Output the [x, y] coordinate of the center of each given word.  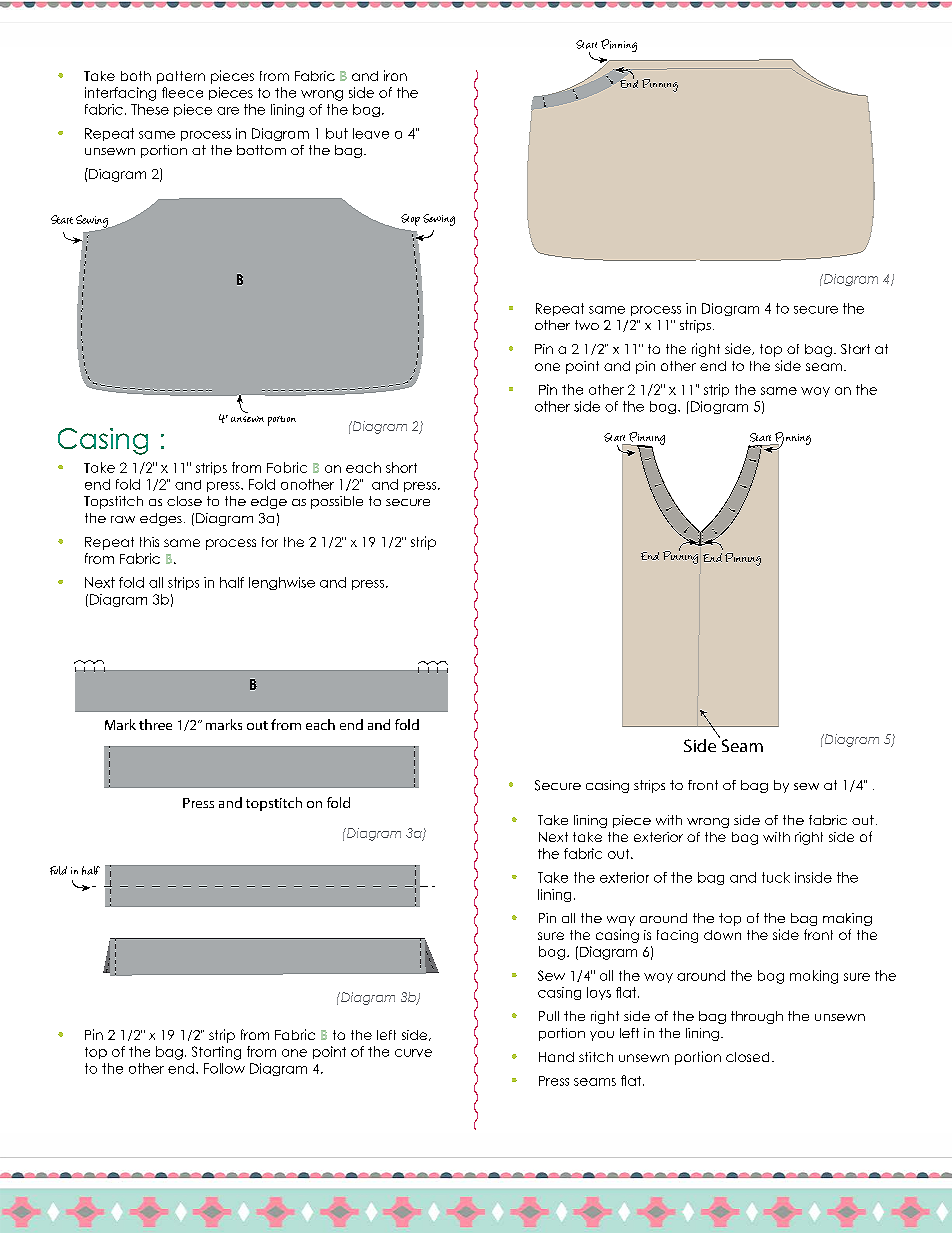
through [757, 1017]
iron [395, 75]
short [401, 467]
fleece [182, 92]
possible [337, 502]
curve [413, 1053]
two [587, 325]
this [149, 542]
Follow [224, 1068]
